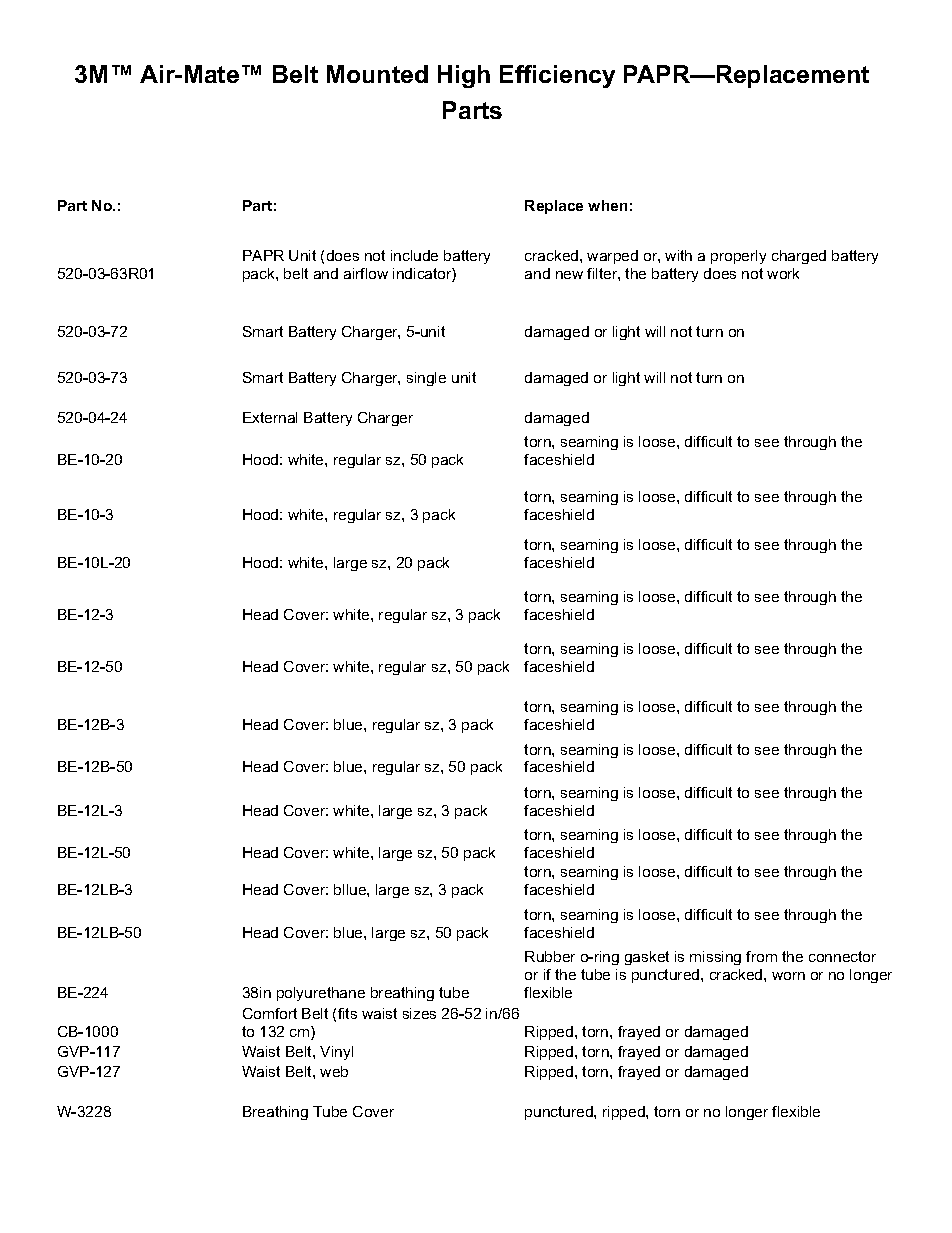 The image size is (952, 1233). What do you see at coordinates (557, 76) in the image?
I see `Efficiency` at bounding box center [557, 76].
